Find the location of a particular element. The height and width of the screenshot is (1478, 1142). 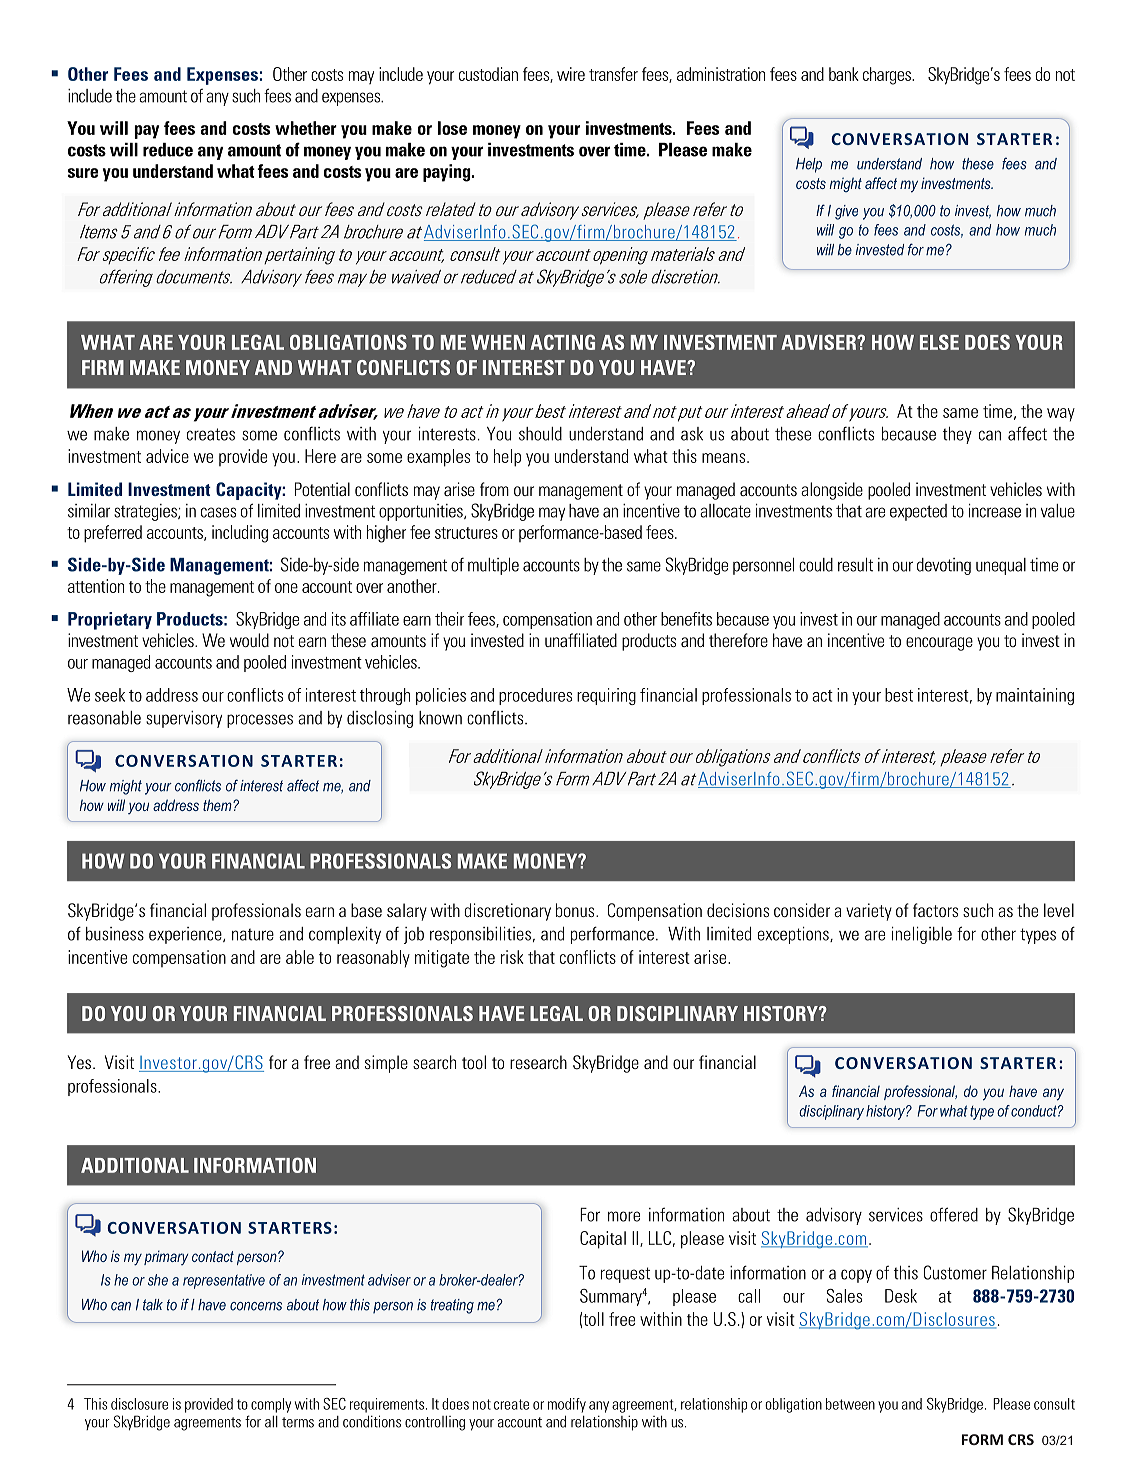

maintaining is located at coordinates (1035, 696).
